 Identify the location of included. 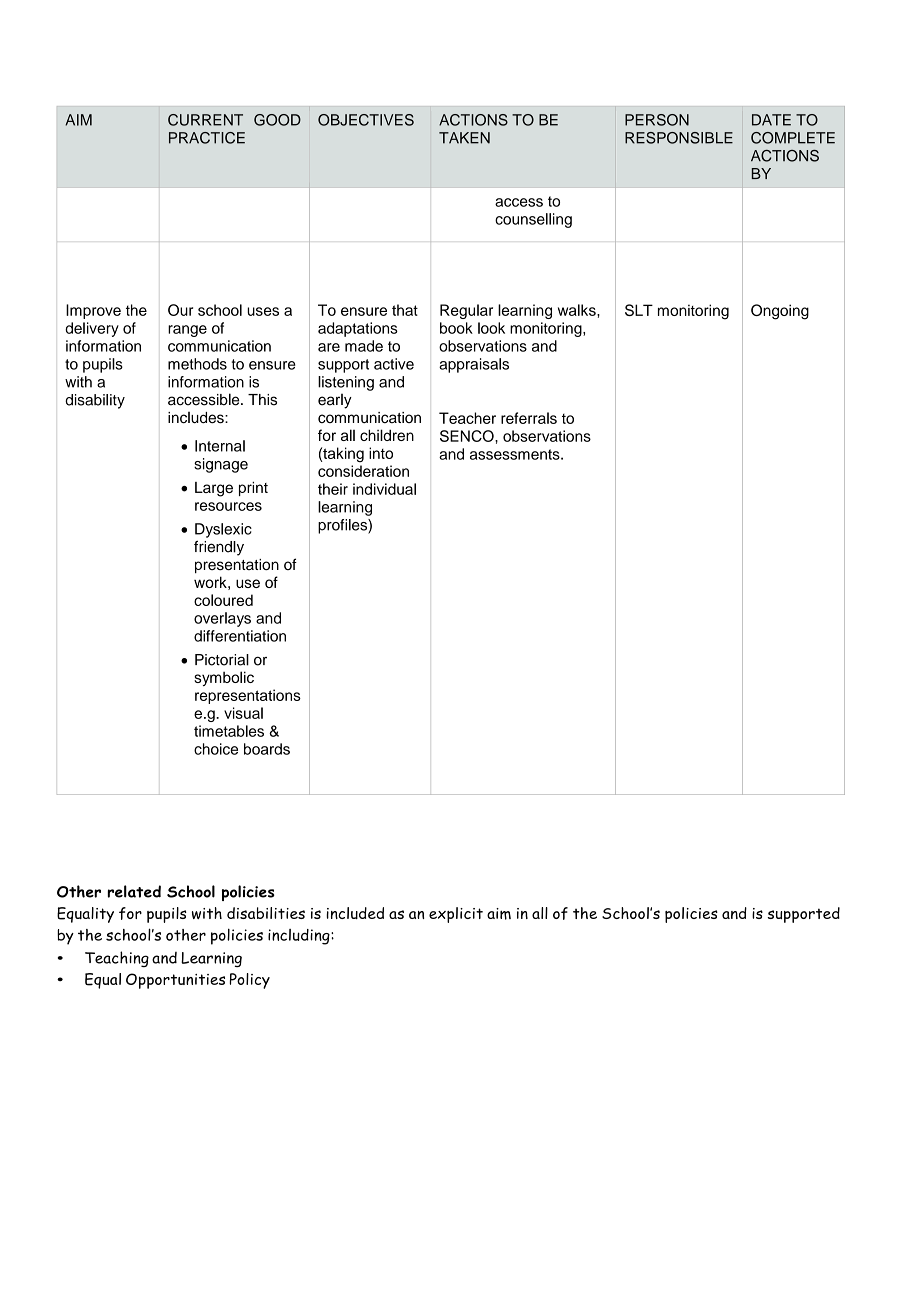
(355, 913).
